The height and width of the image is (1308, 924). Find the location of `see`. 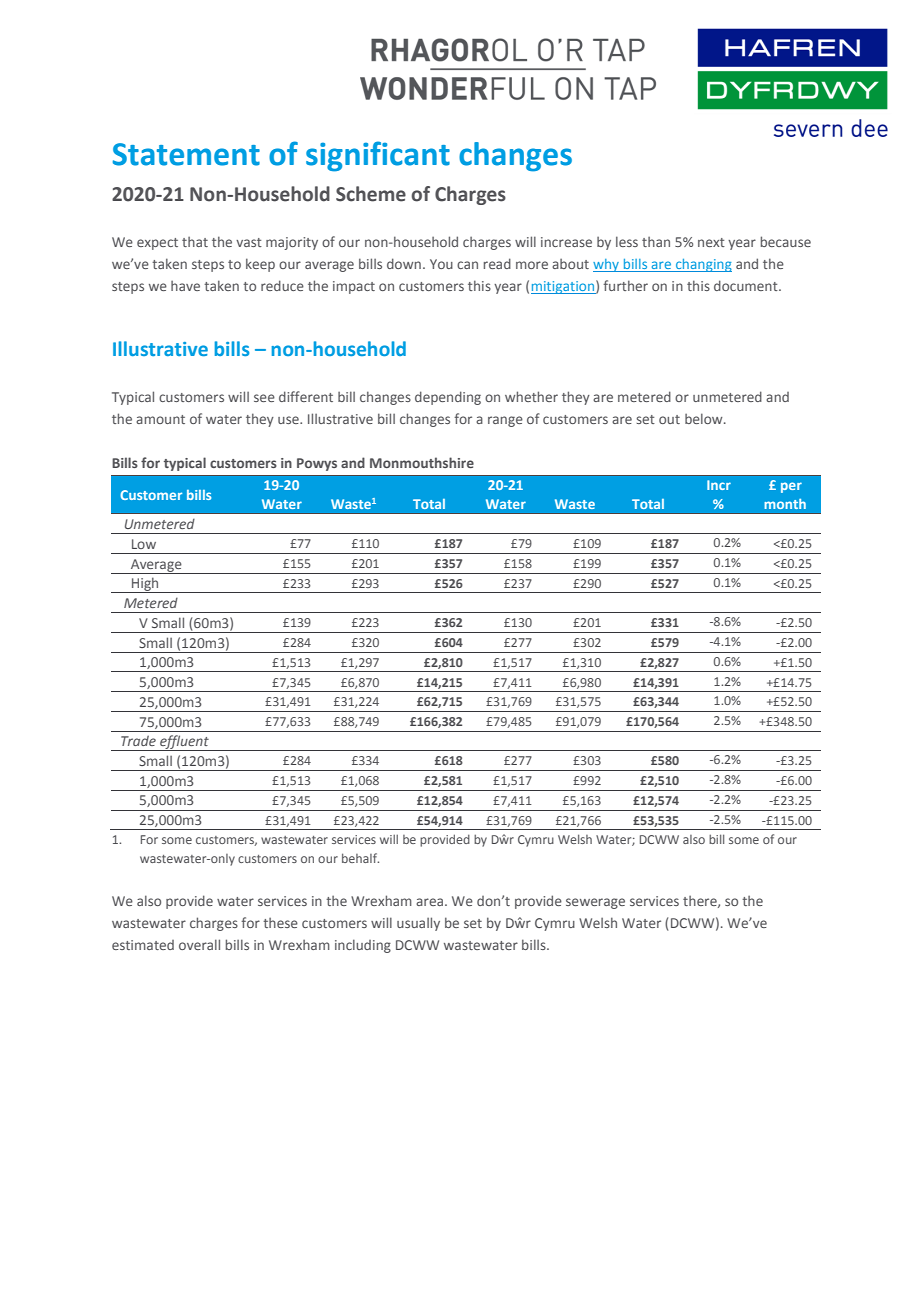

see is located at coordinates (264, 398).
